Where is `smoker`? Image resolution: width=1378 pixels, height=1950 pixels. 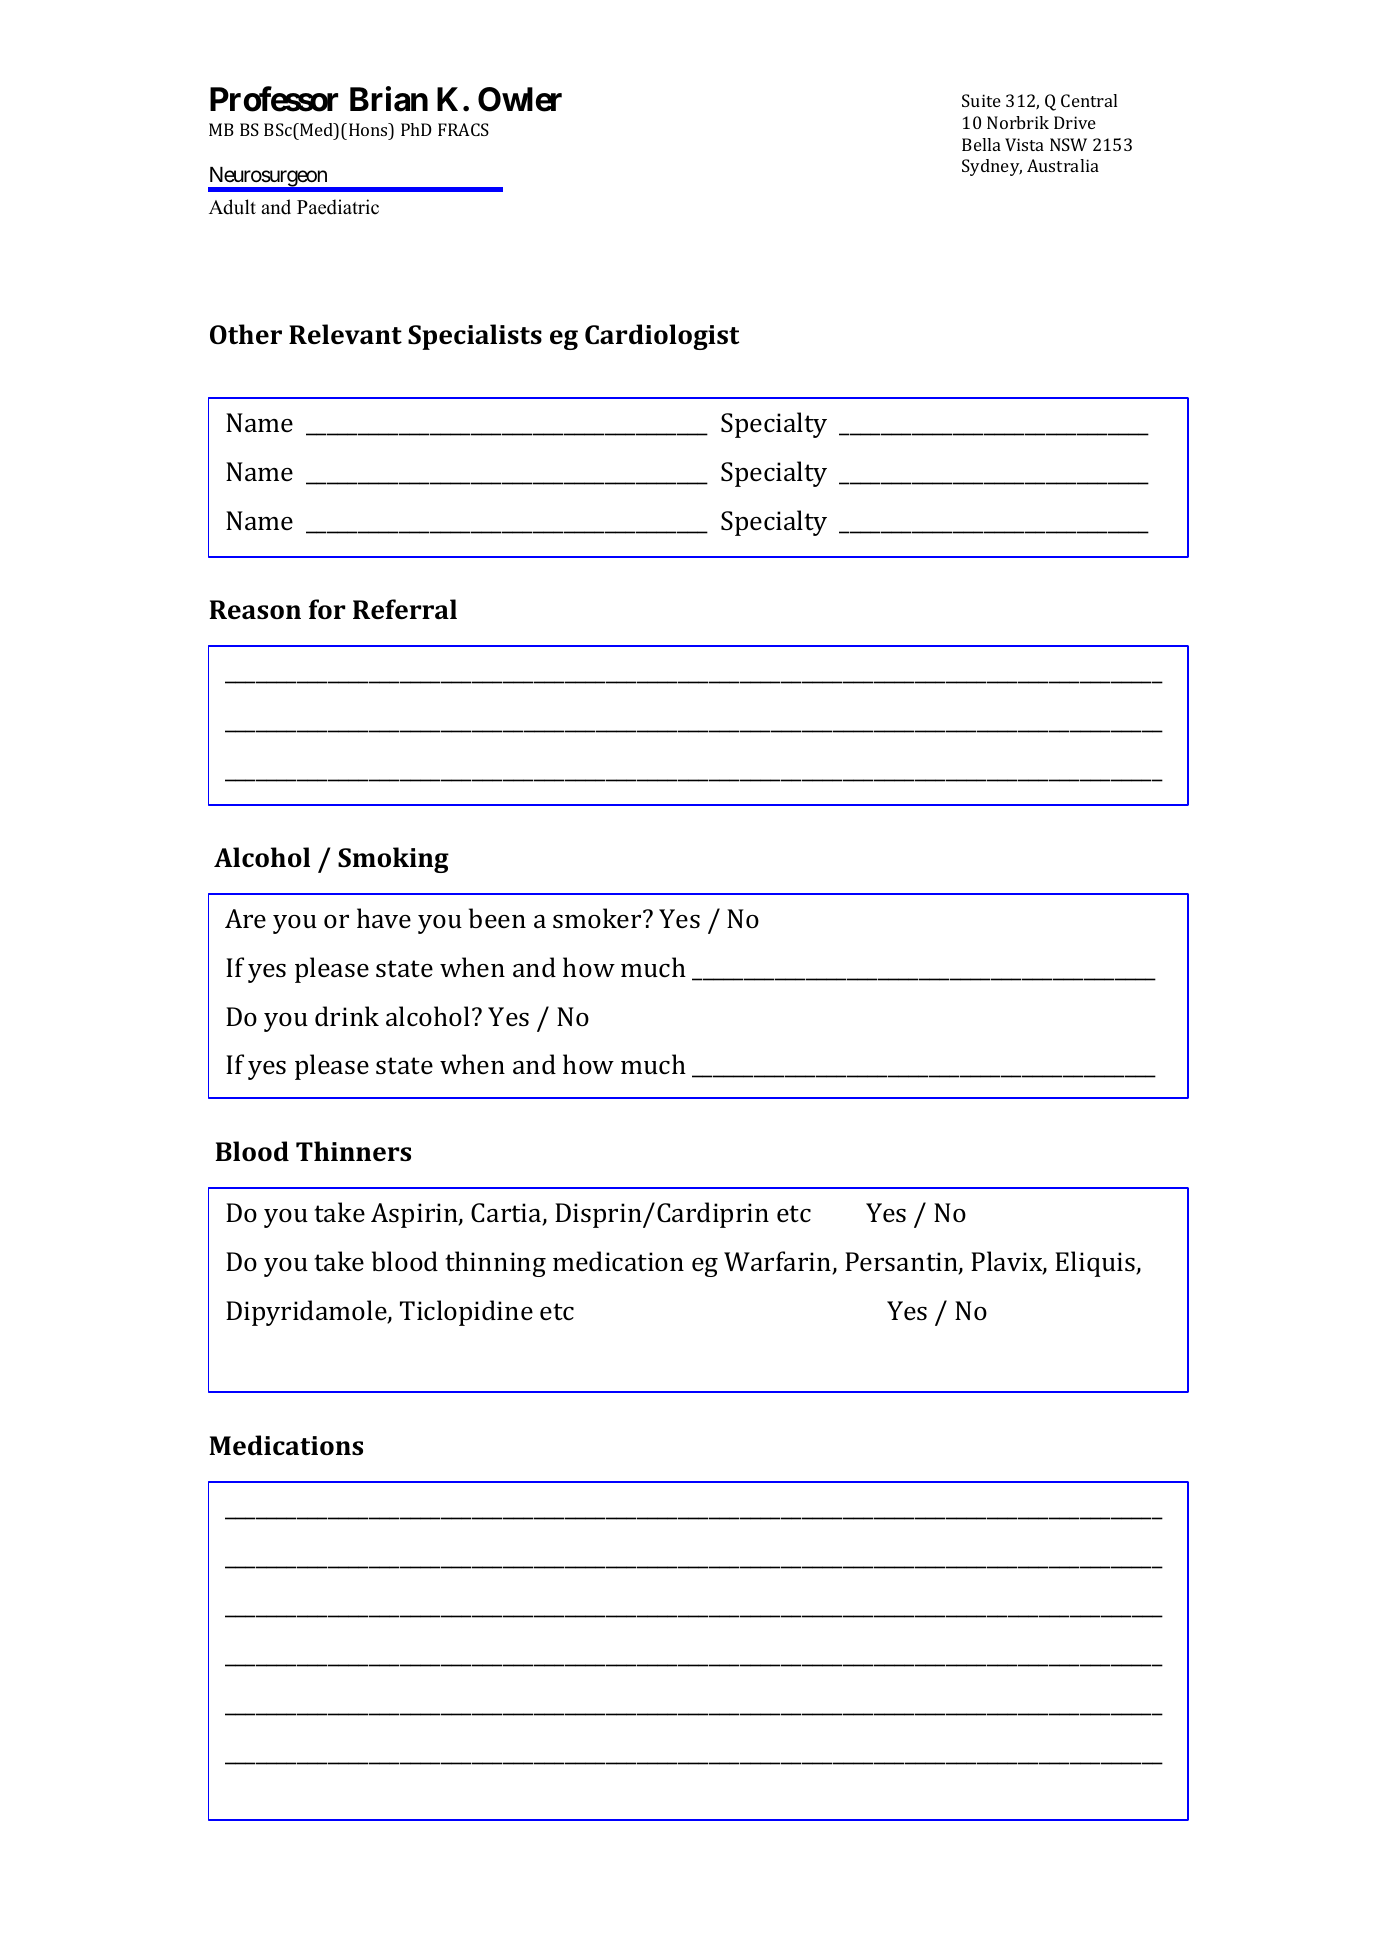
smoker is located at coordinates (598, 918).
